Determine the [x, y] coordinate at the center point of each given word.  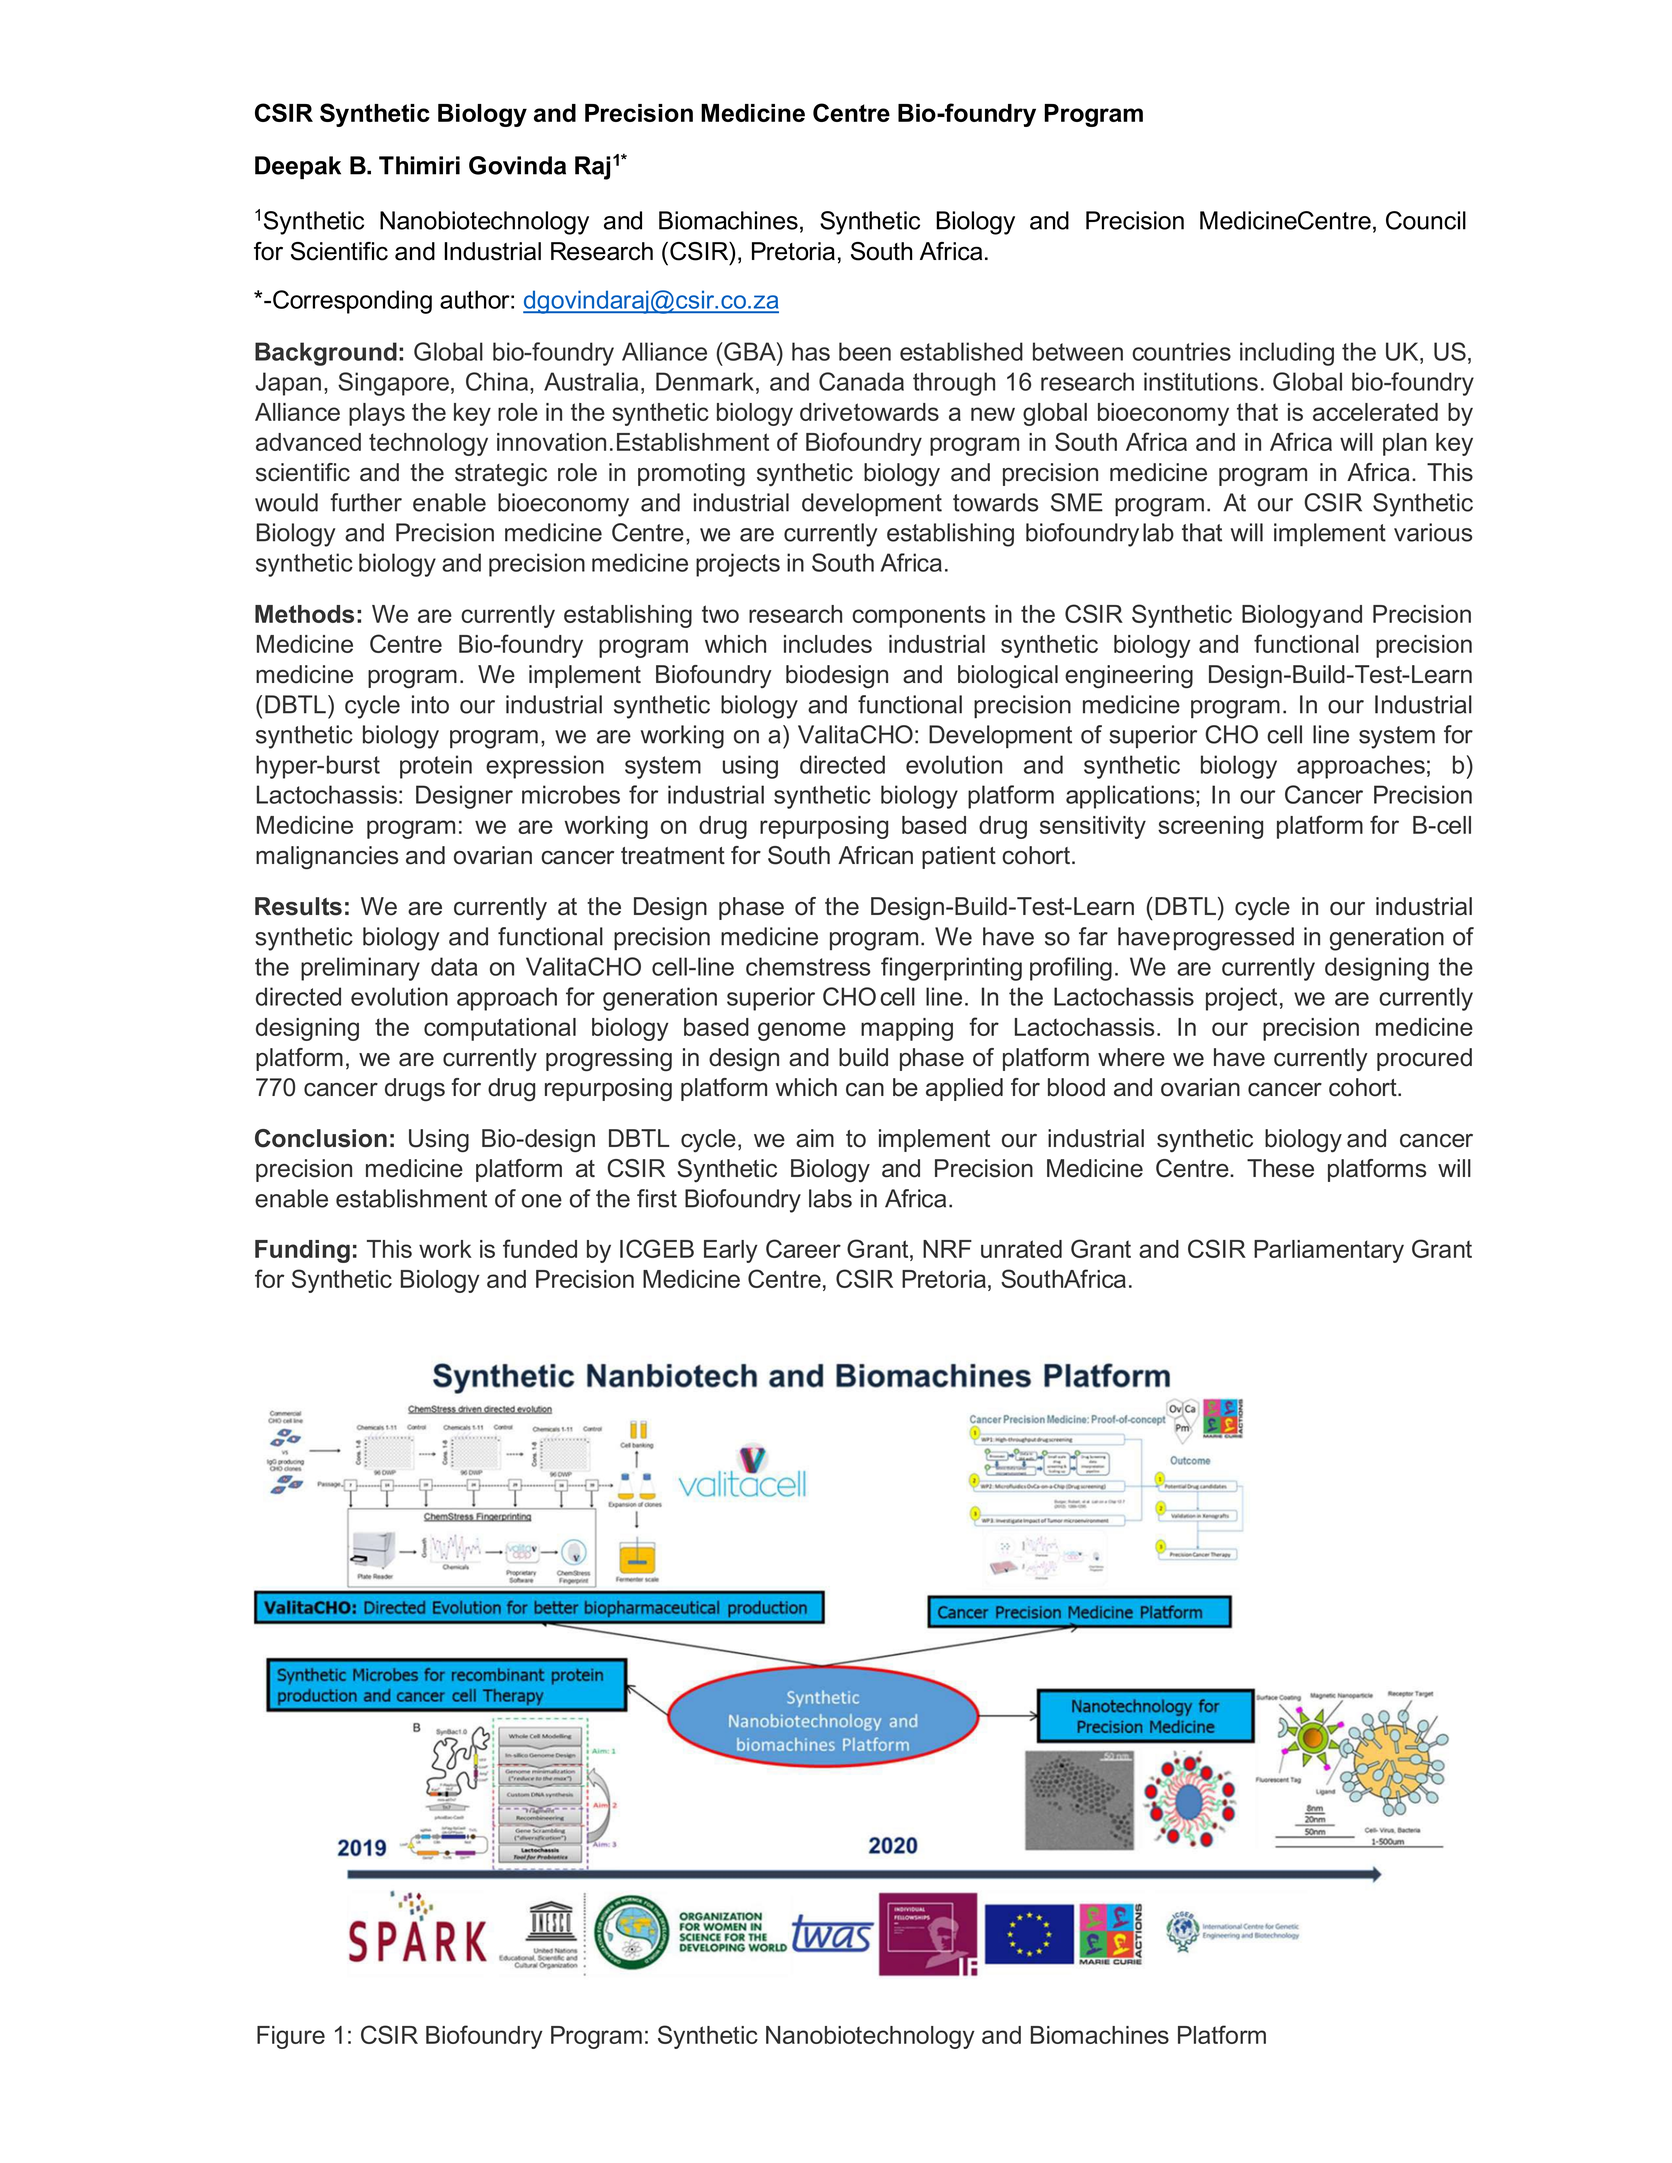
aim [815, 1138]
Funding [302, 1251]
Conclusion [321, 1138]
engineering [1129, 676]
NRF [947, 1249]
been [865, 351]
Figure [291, 2037]
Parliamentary [1329, 1251]
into [430, 704]
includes [828, 644]
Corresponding [352, 302]
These [1280, 1168]
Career [803, 1248]
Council [1426, 220]
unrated [1021, 1249]
